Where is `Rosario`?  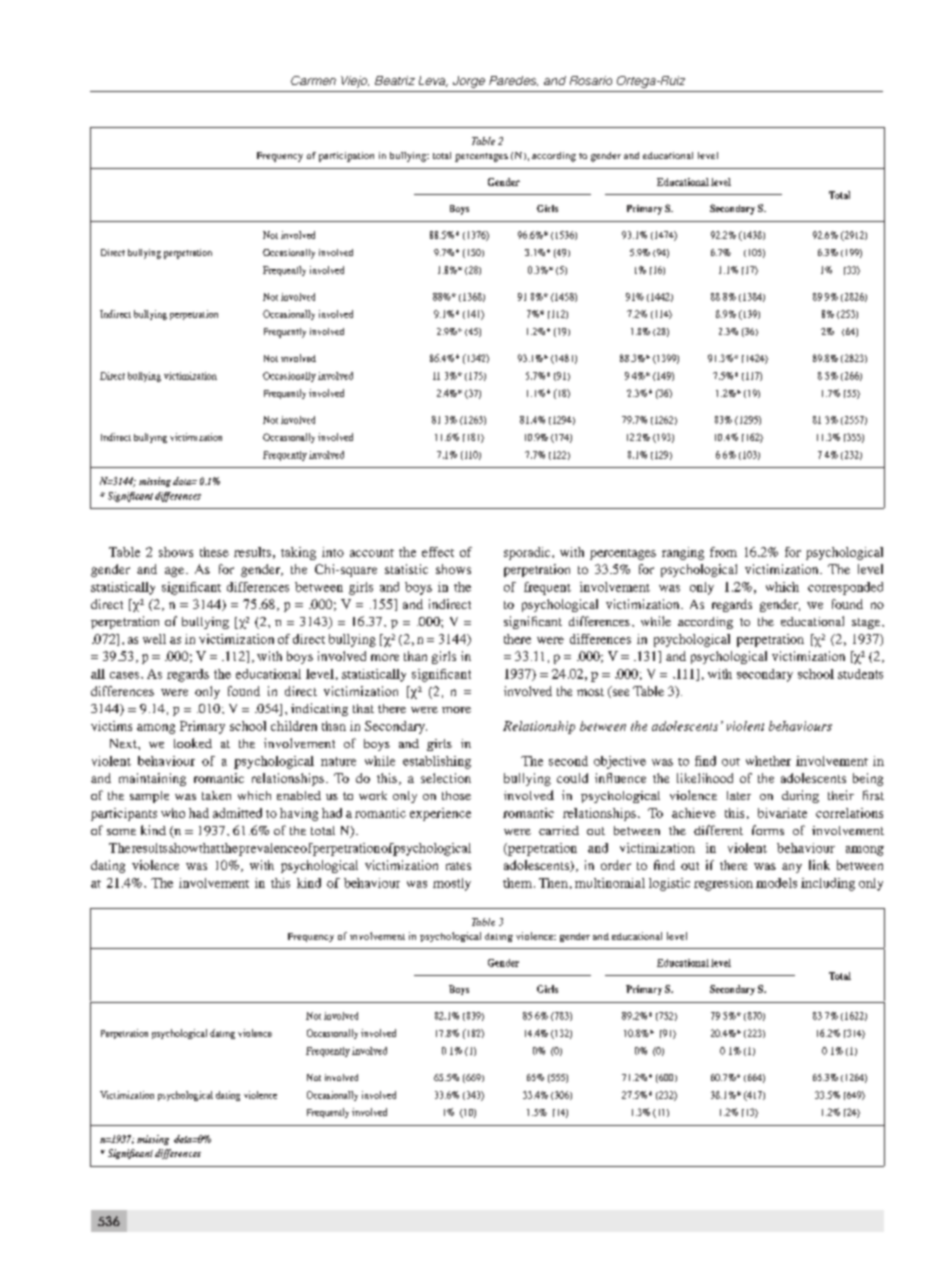 Rosario is located at coordinates (591, 80).
